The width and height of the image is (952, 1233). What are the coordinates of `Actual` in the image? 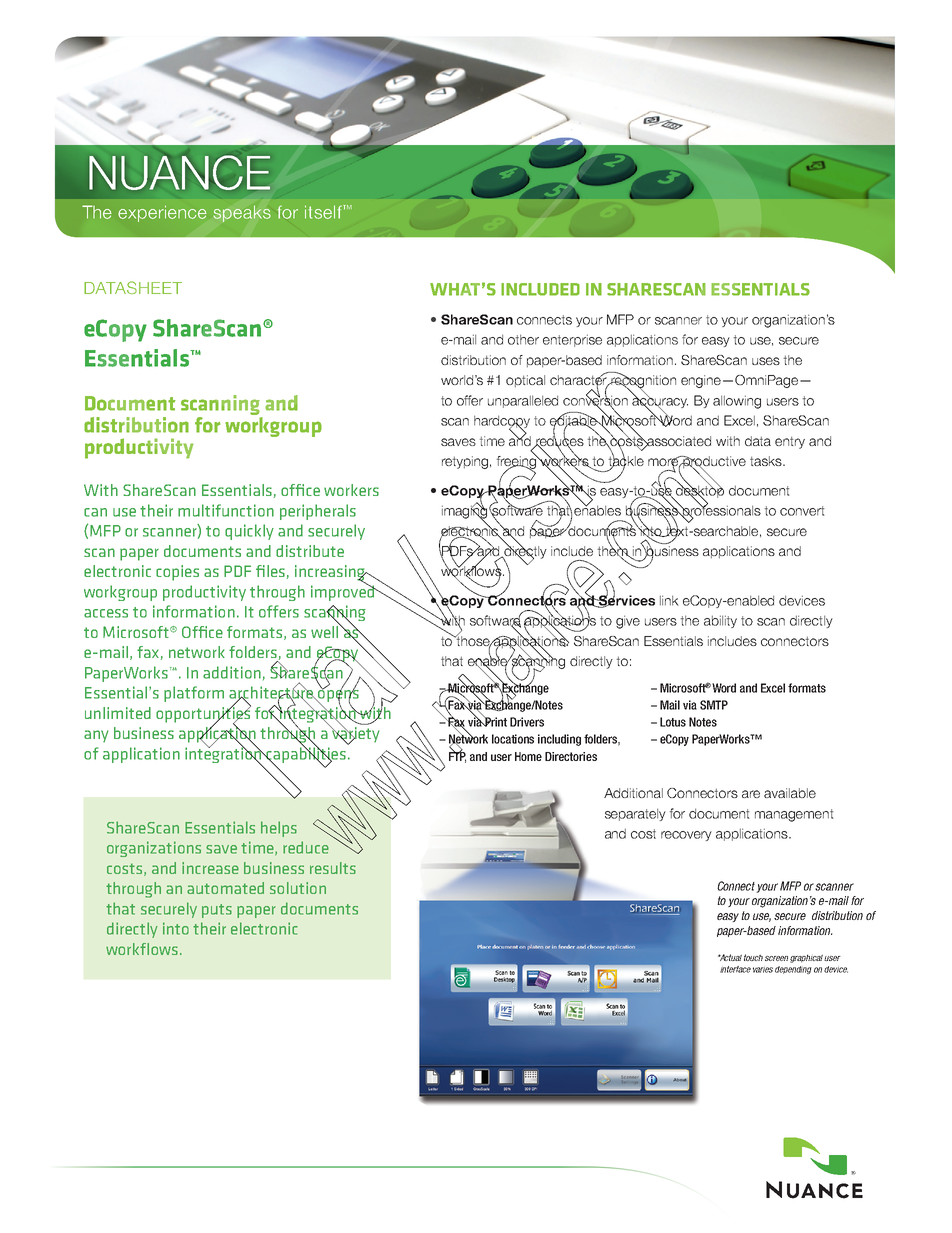 It's located at (730, 957).
